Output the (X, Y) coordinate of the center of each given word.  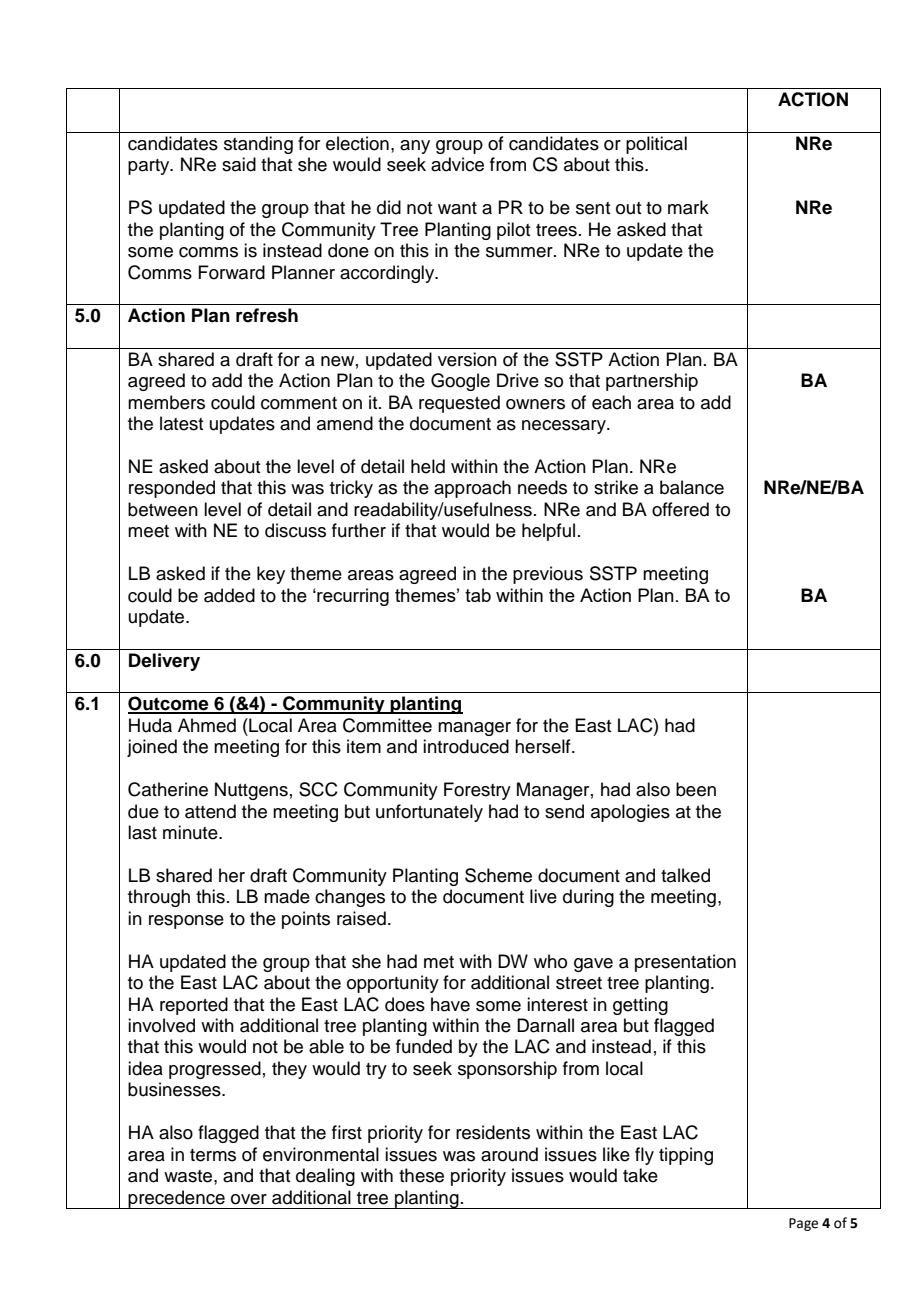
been (696, 789)
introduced (466, 746)
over (249, 1199)
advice (457, 164)
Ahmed (207, 725)
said (239, 164)
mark (688, 207)
